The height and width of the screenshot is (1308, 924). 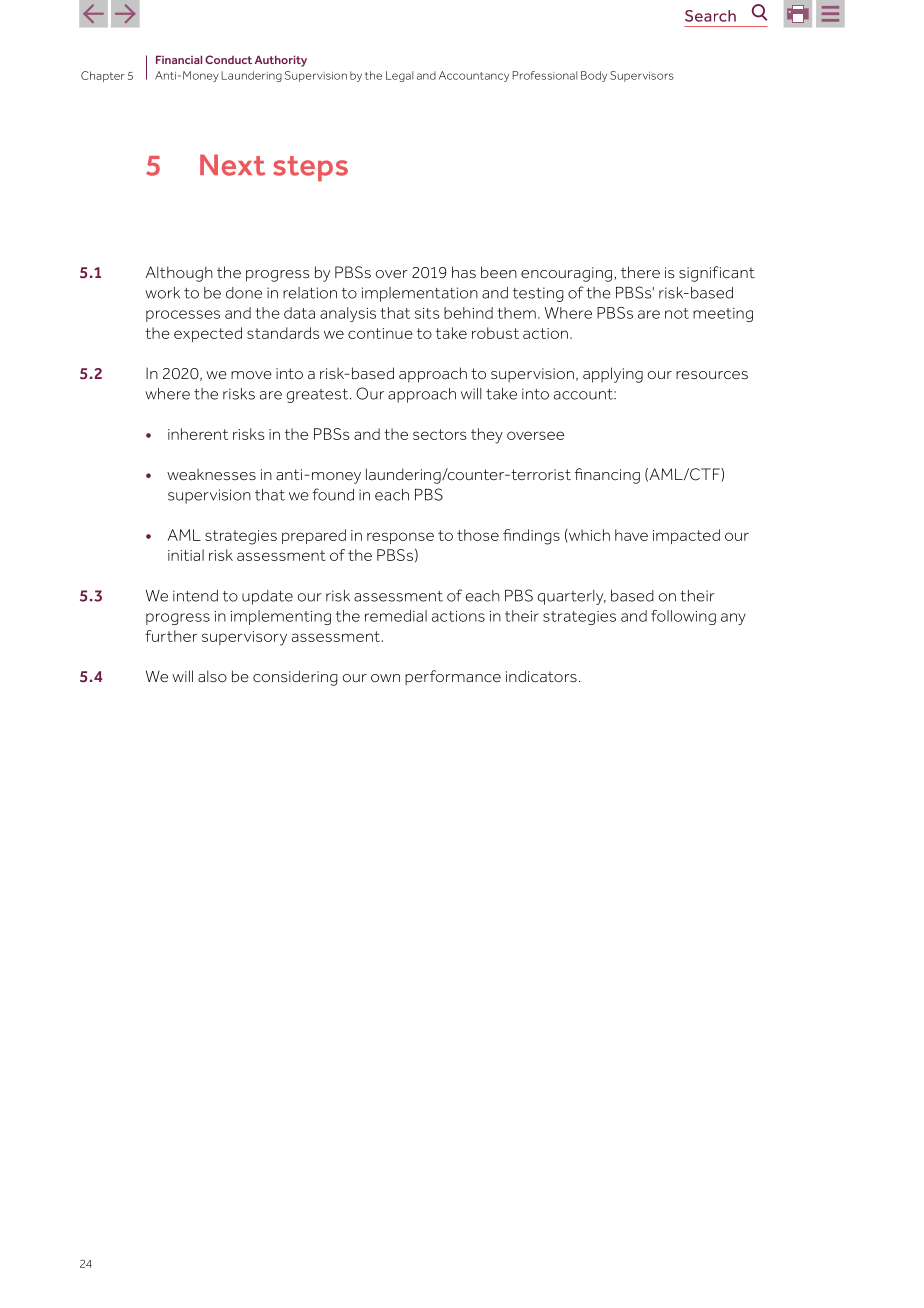 I want to click on also, so click(x=212, y=676).
